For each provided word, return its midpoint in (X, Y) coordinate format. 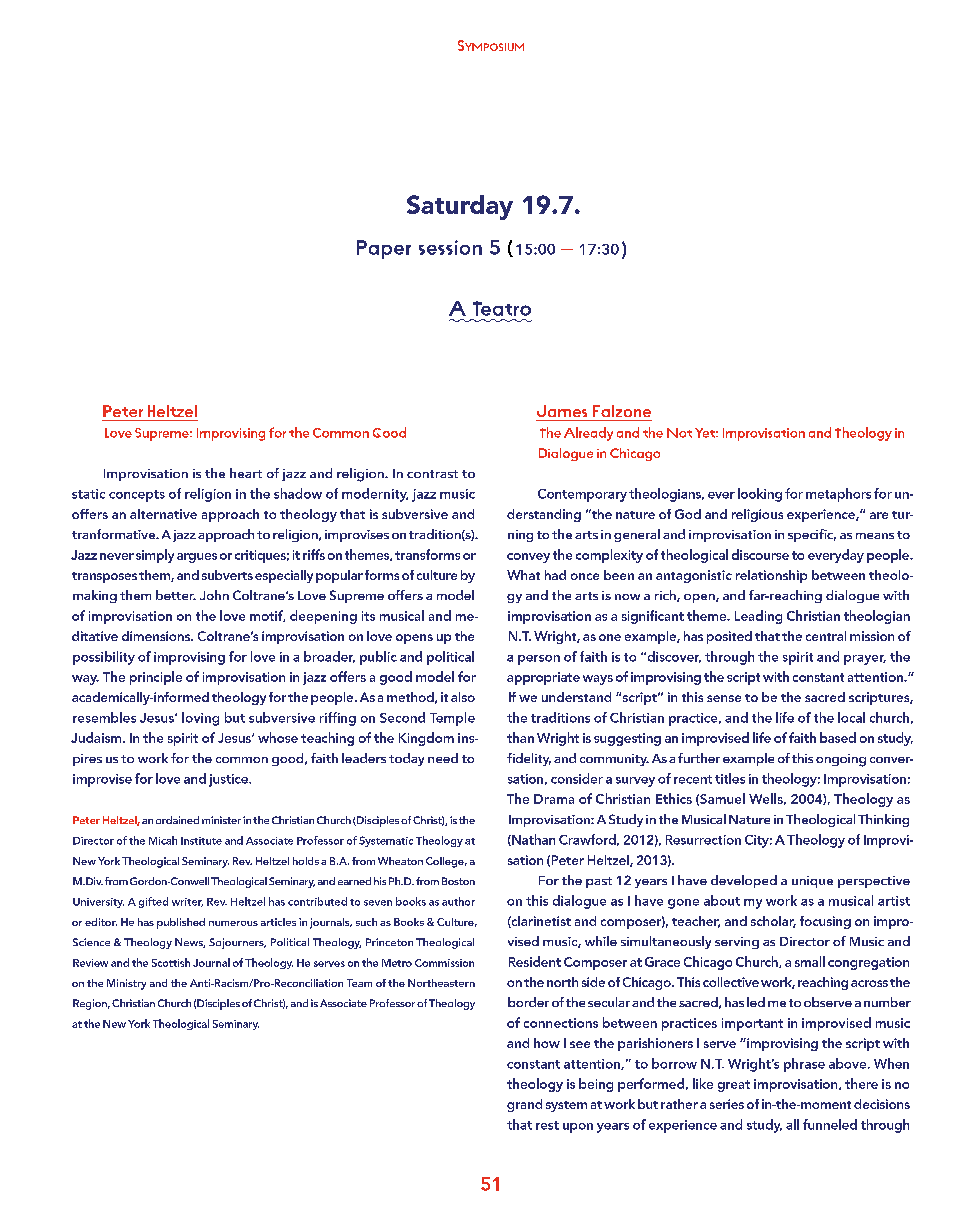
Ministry (126, 984)
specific (812, 535)
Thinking (883, 820)
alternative (163, 514)
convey (528, 558)
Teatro (502, 308)
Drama (554, 799)
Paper (384, 249)
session (450, 247)
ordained (177, 820)
